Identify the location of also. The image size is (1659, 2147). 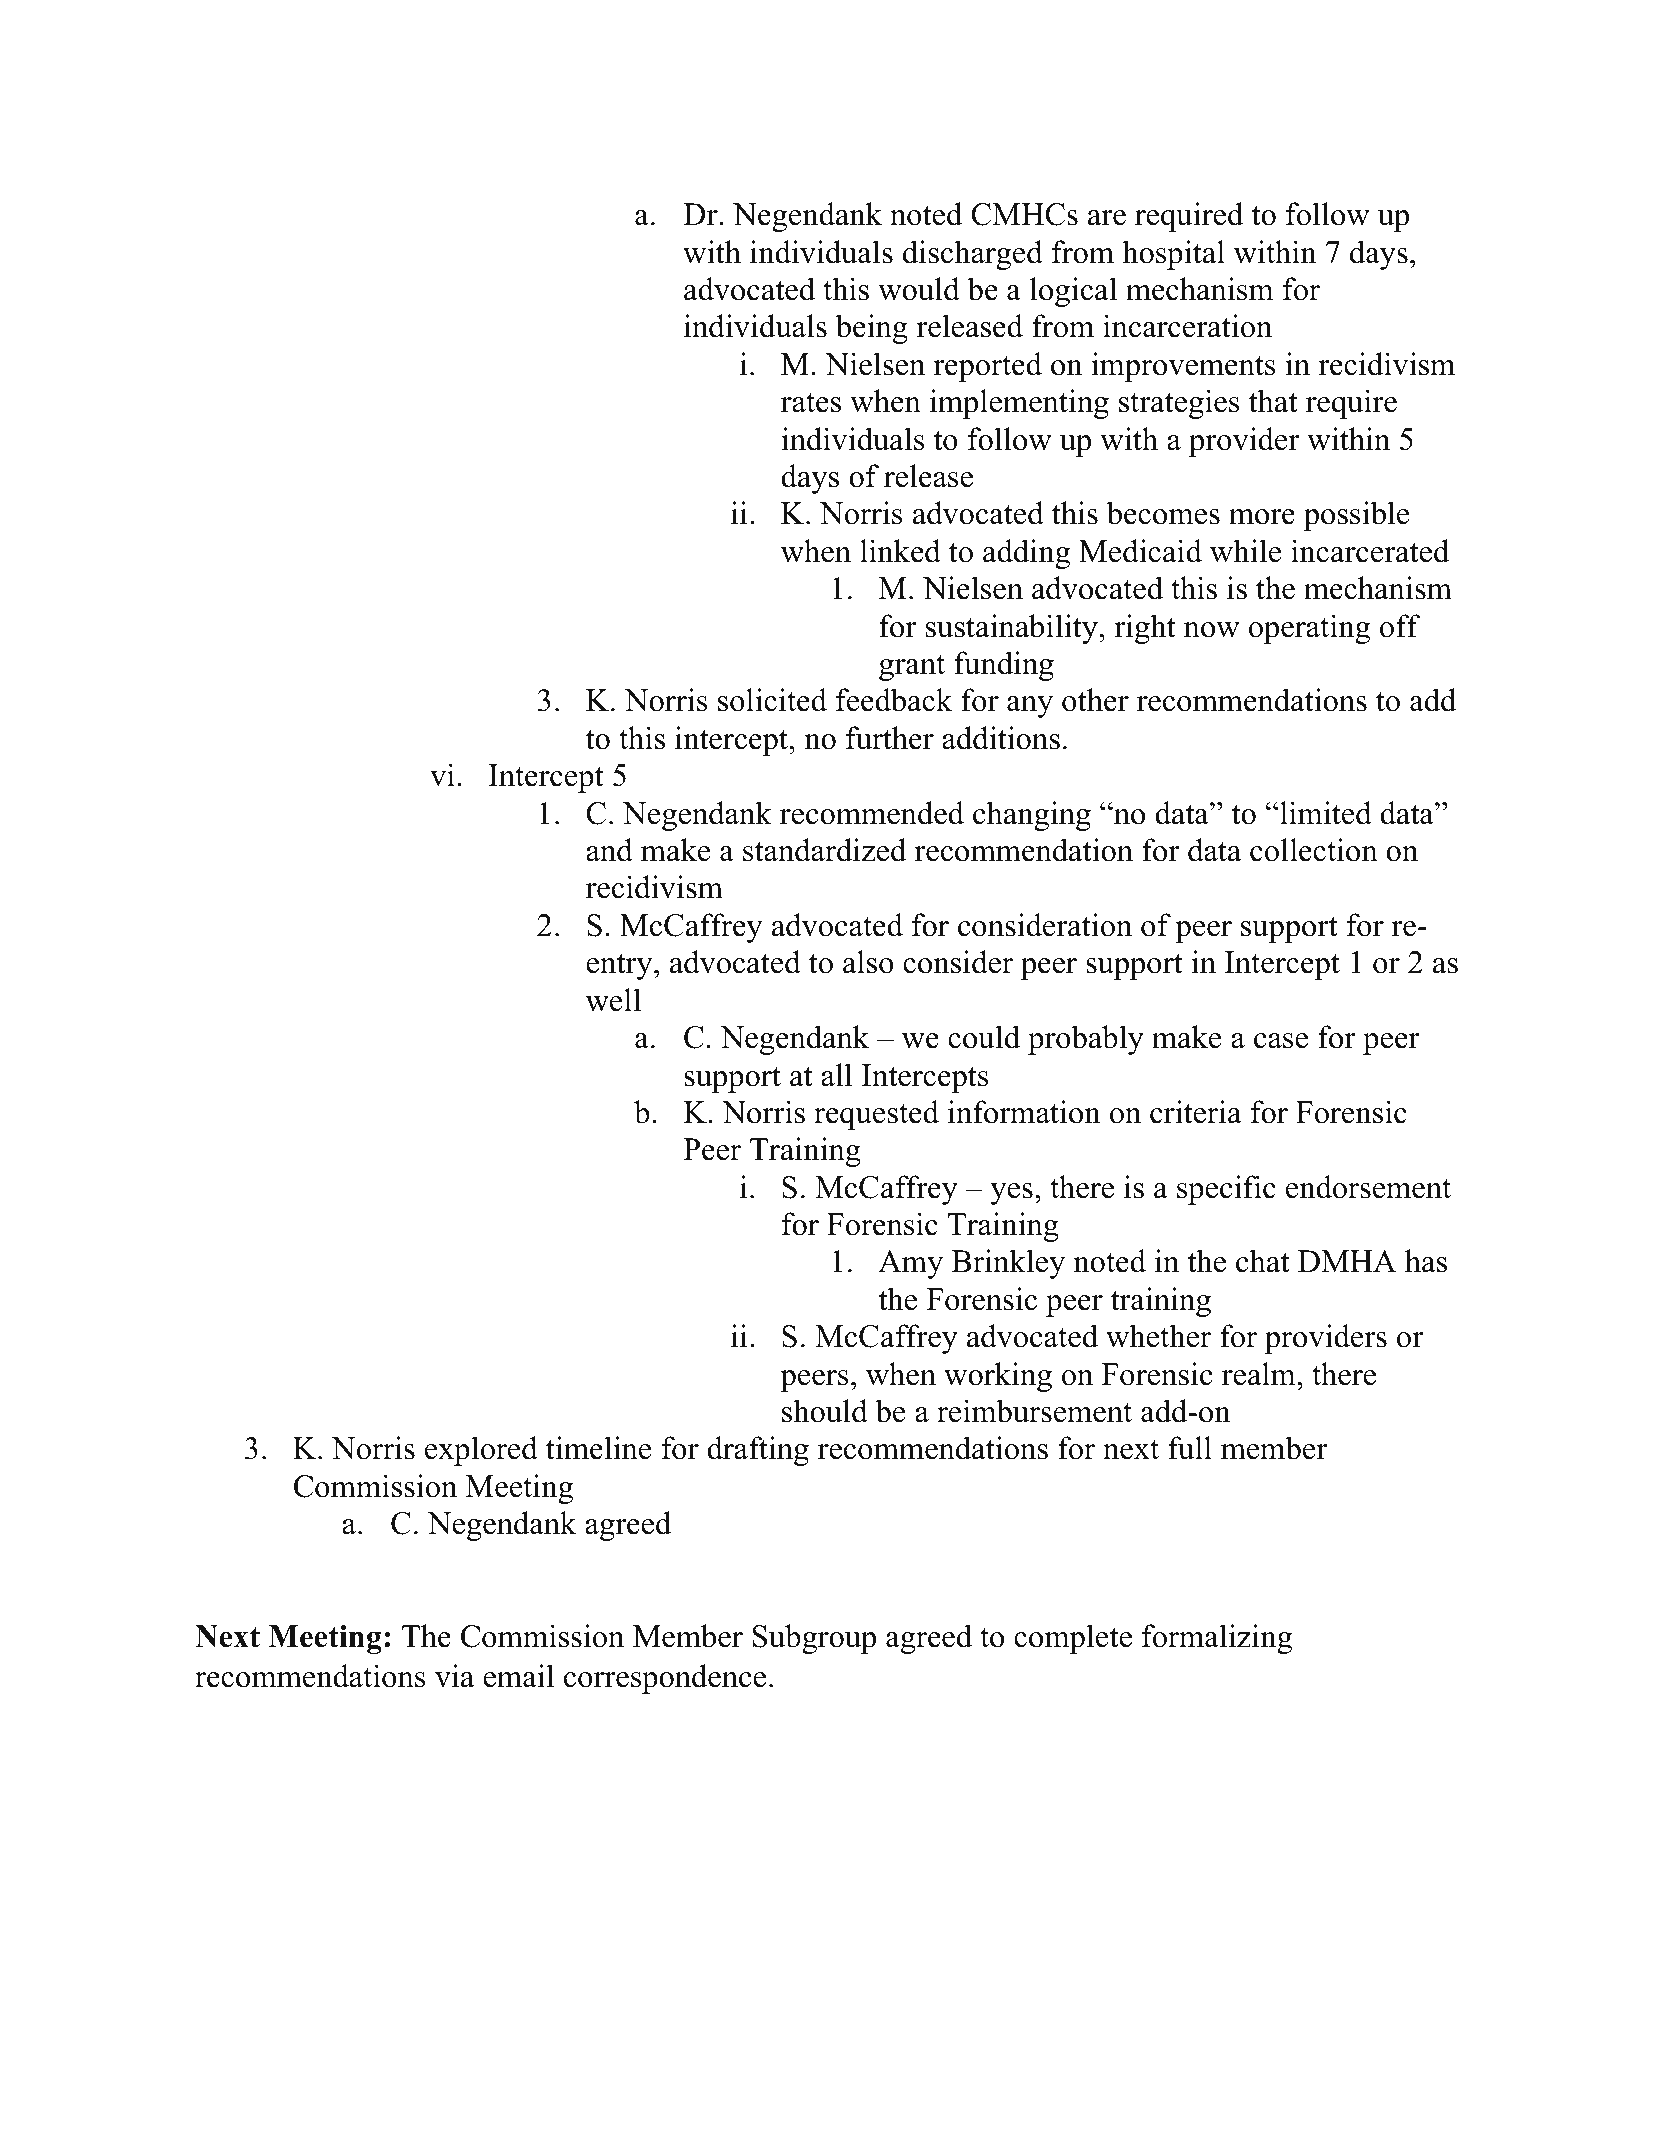
(868, 962).
